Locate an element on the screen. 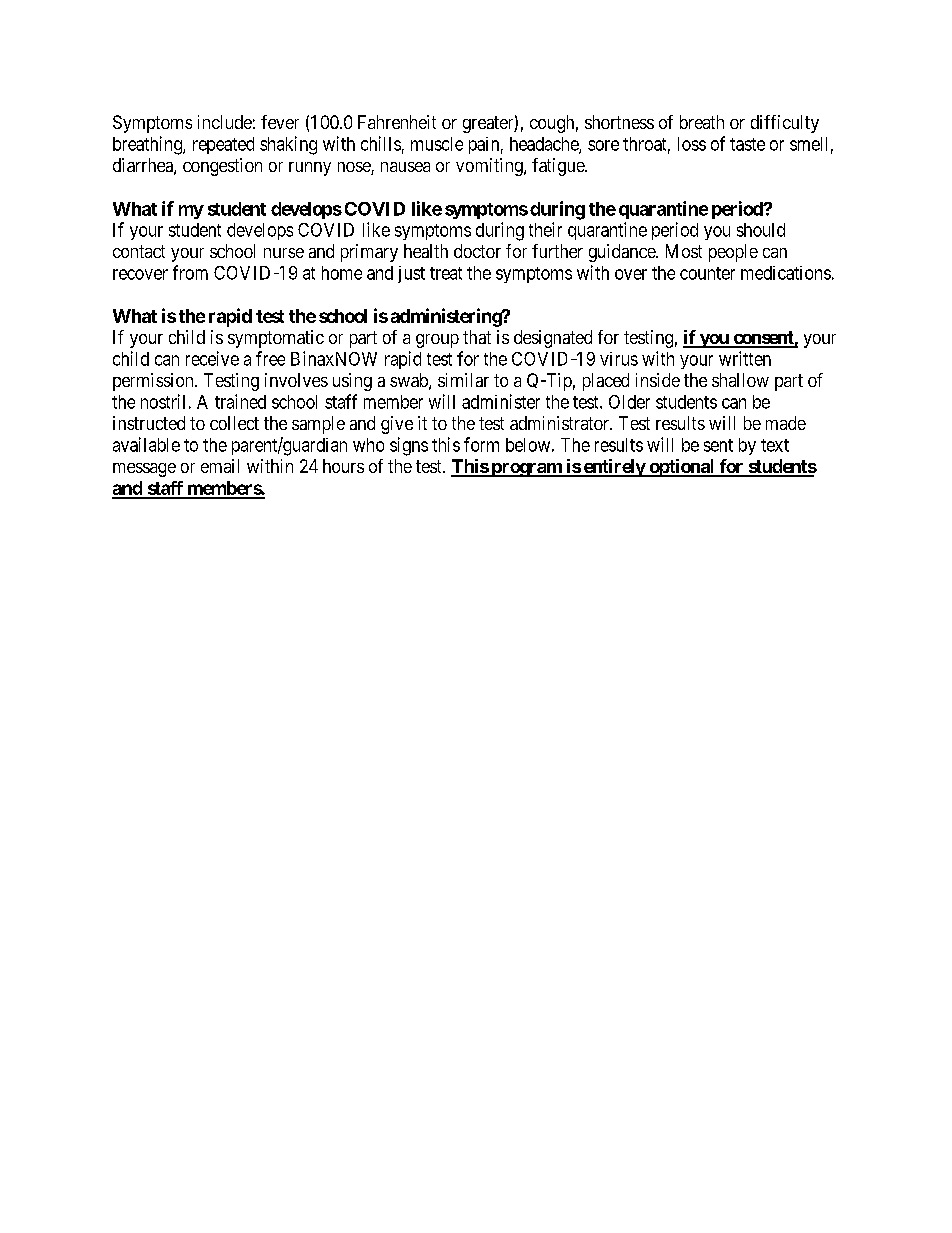 The height and width of the screenshot is (1233, 952). muscle is located at coordinates (437, 144).
